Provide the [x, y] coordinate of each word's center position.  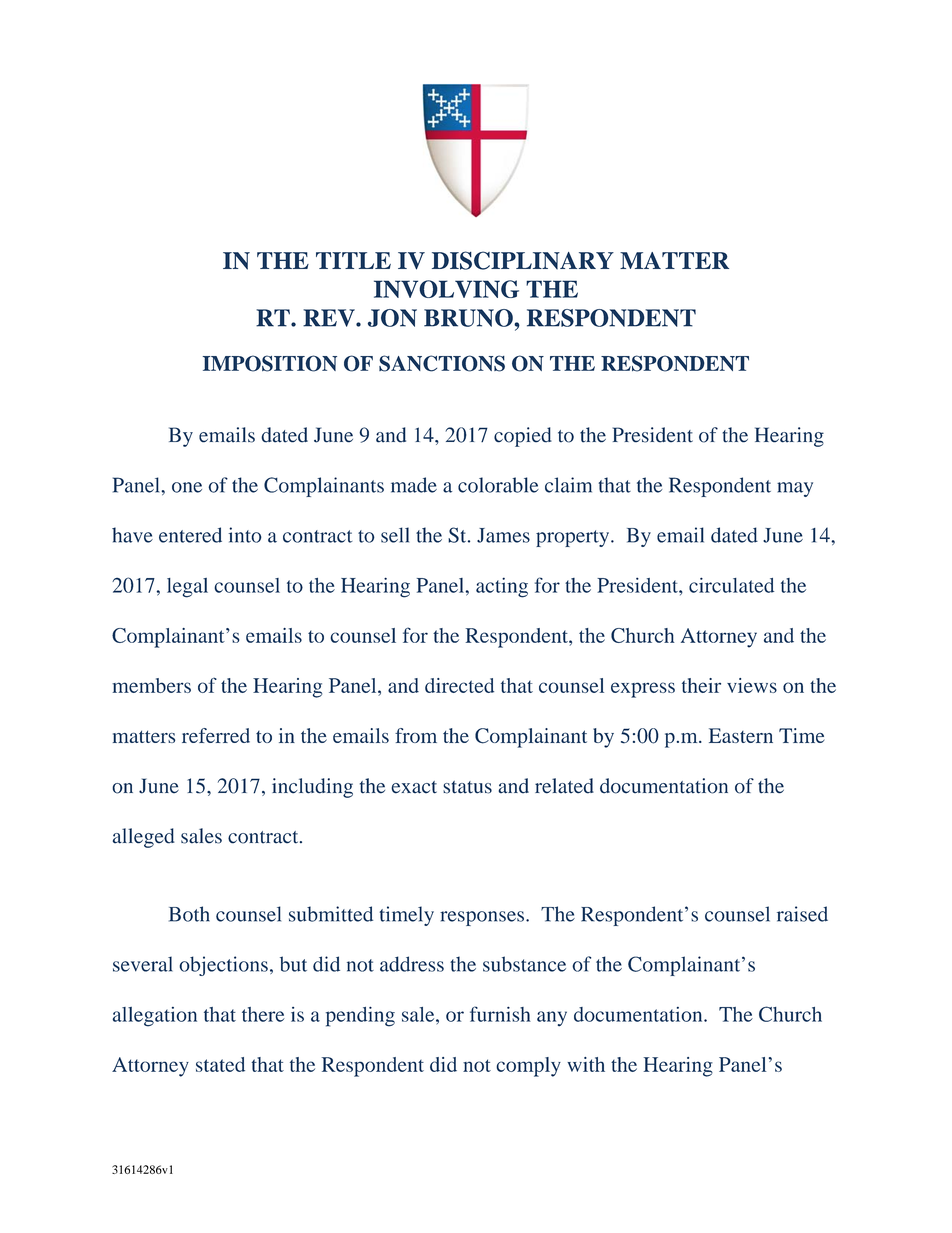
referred [216, 735]
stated [220, 1064]
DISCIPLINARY [523, 260]
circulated [732, 585]
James [503, 535]
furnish [500, 1014]
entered [190, 535]
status [467, 787]
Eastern [741, 735]
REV [330, 318]
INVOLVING [446, 289]
